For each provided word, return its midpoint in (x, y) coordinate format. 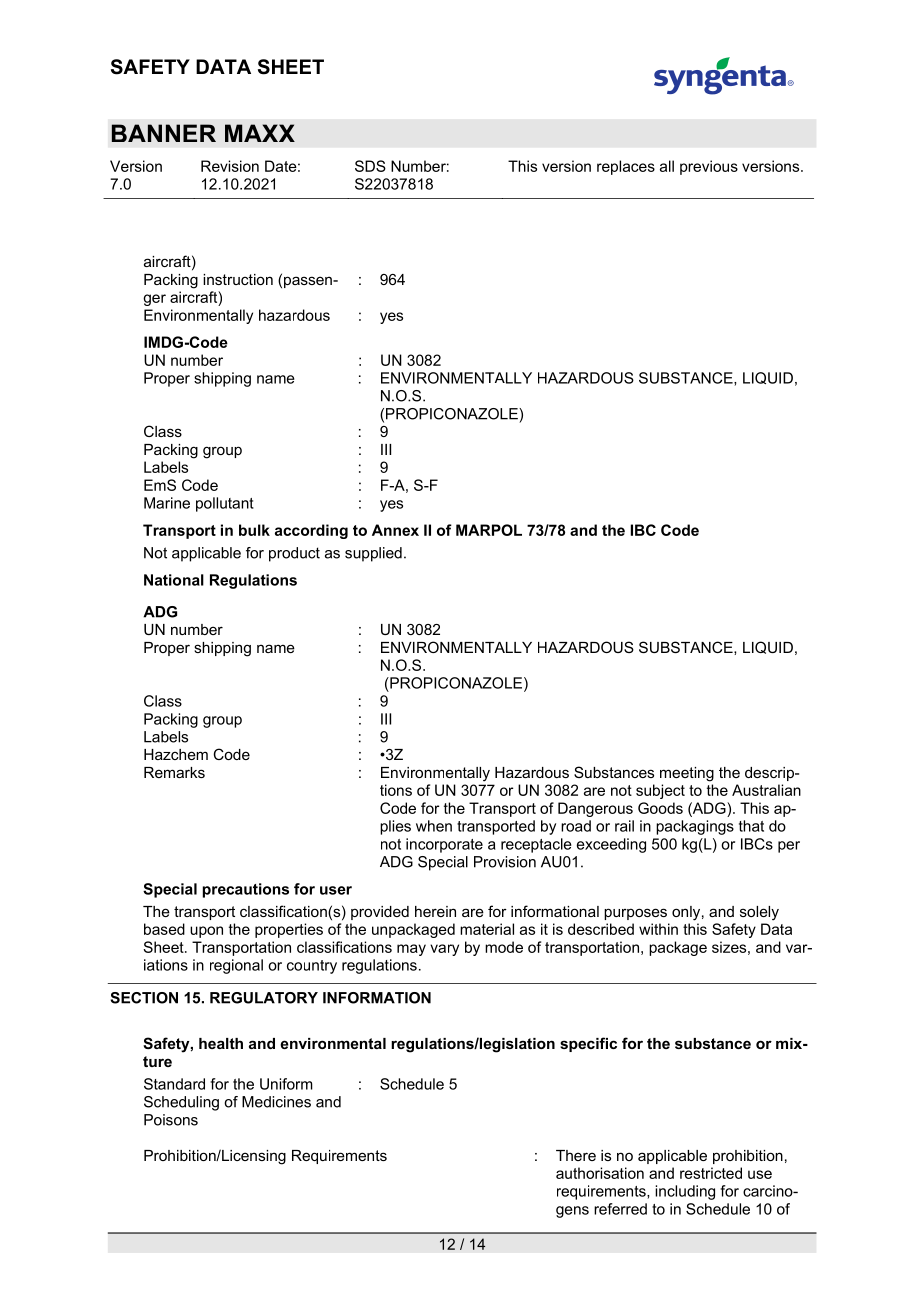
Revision (230, 166)
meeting (687, 774)
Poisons (171, 1120)
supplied (373, 554)
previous (709, 167)
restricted (711, 1173)
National (174, 580)
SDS (370, 166)
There (576, 1155)
